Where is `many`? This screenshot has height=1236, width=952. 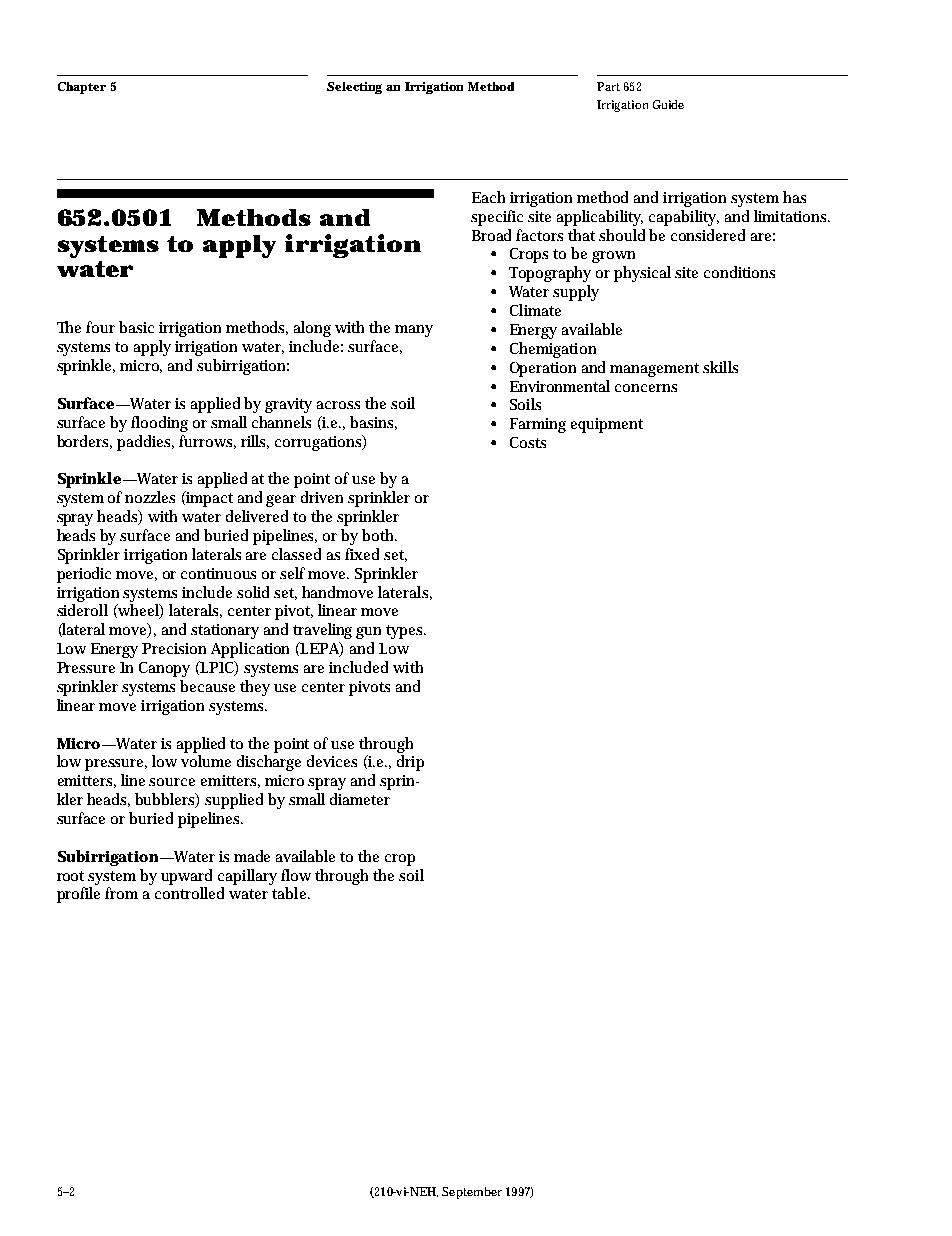 many is located at coordinates (414, 331).
